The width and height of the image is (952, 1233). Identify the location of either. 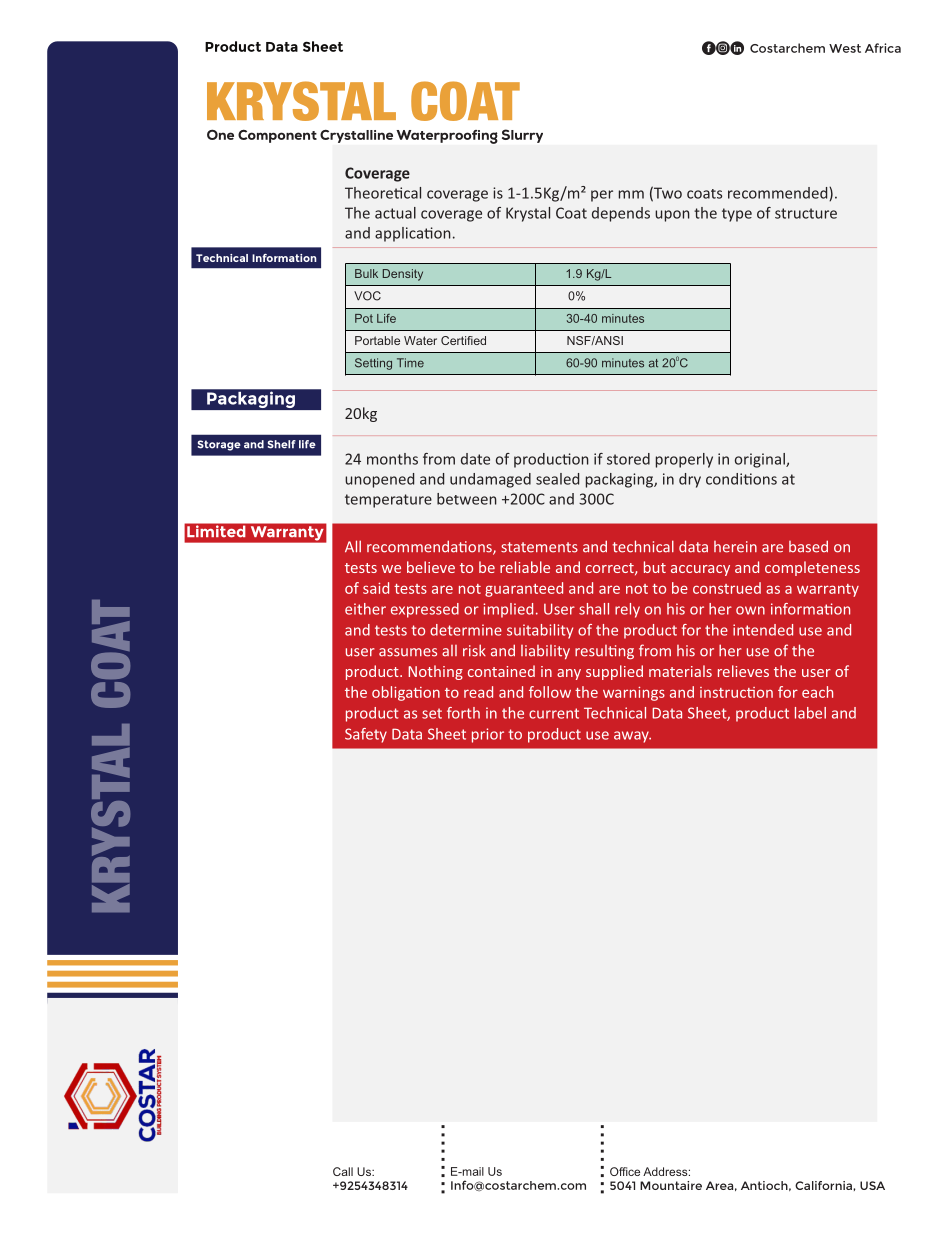
(365, 609).
